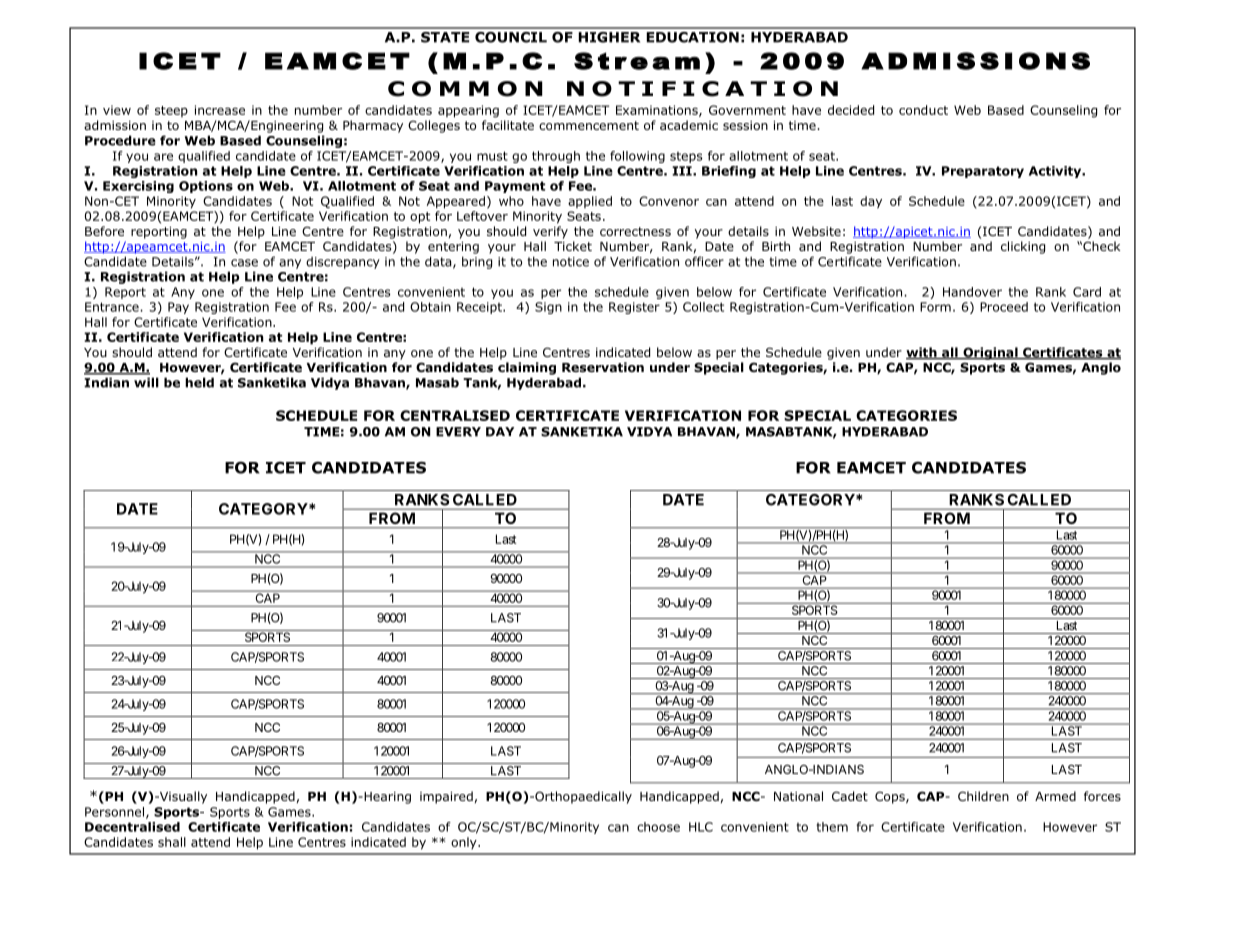  Describe the element at coordinates (658, 827) in the screenshot. I see `choose` at that location.
